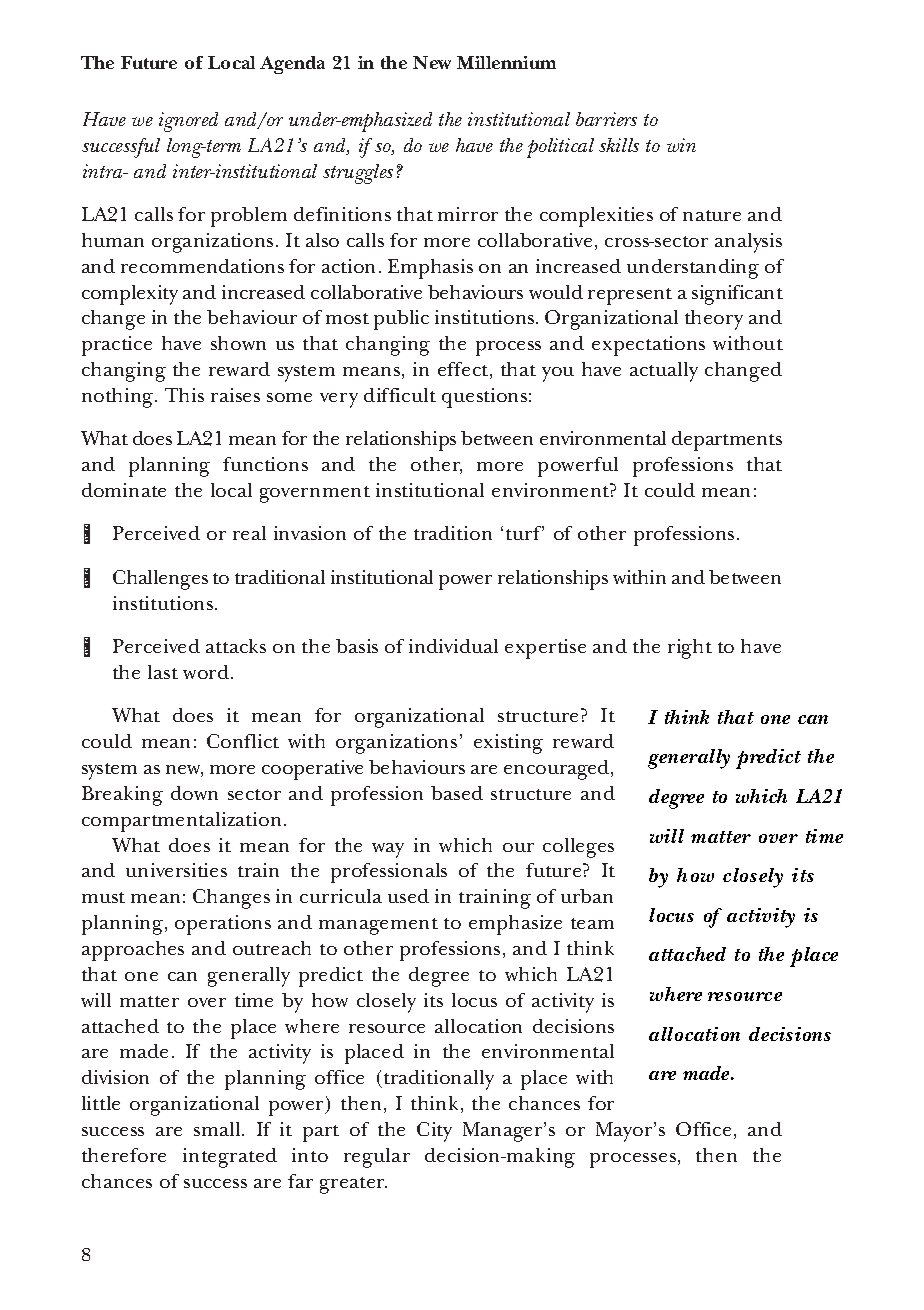 The image size is (924, 1310). Describe the element at coordinates (188, 122) in the screenshot. I see `ignored` at that location.
